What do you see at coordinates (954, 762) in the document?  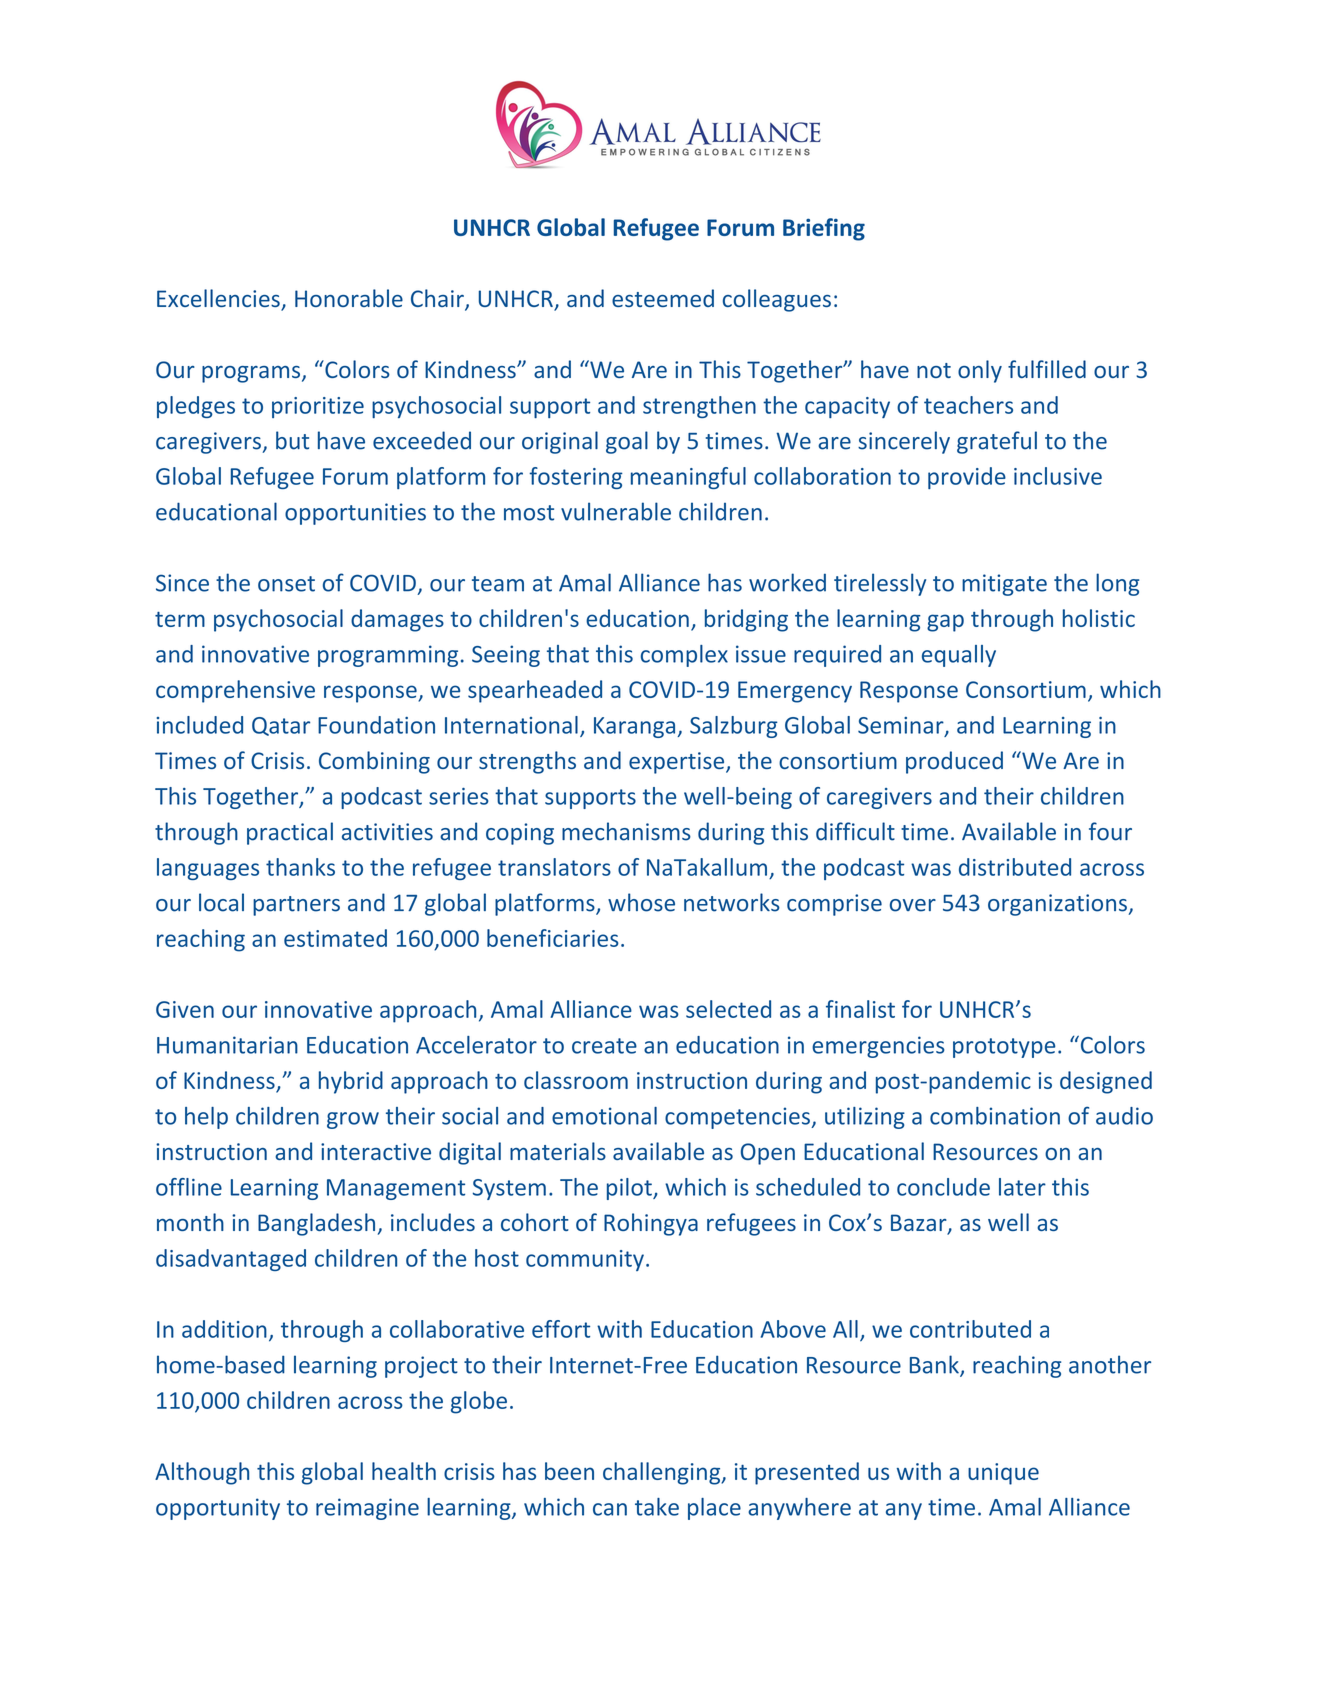 I see `produced` at bounding box center [954, 762].
